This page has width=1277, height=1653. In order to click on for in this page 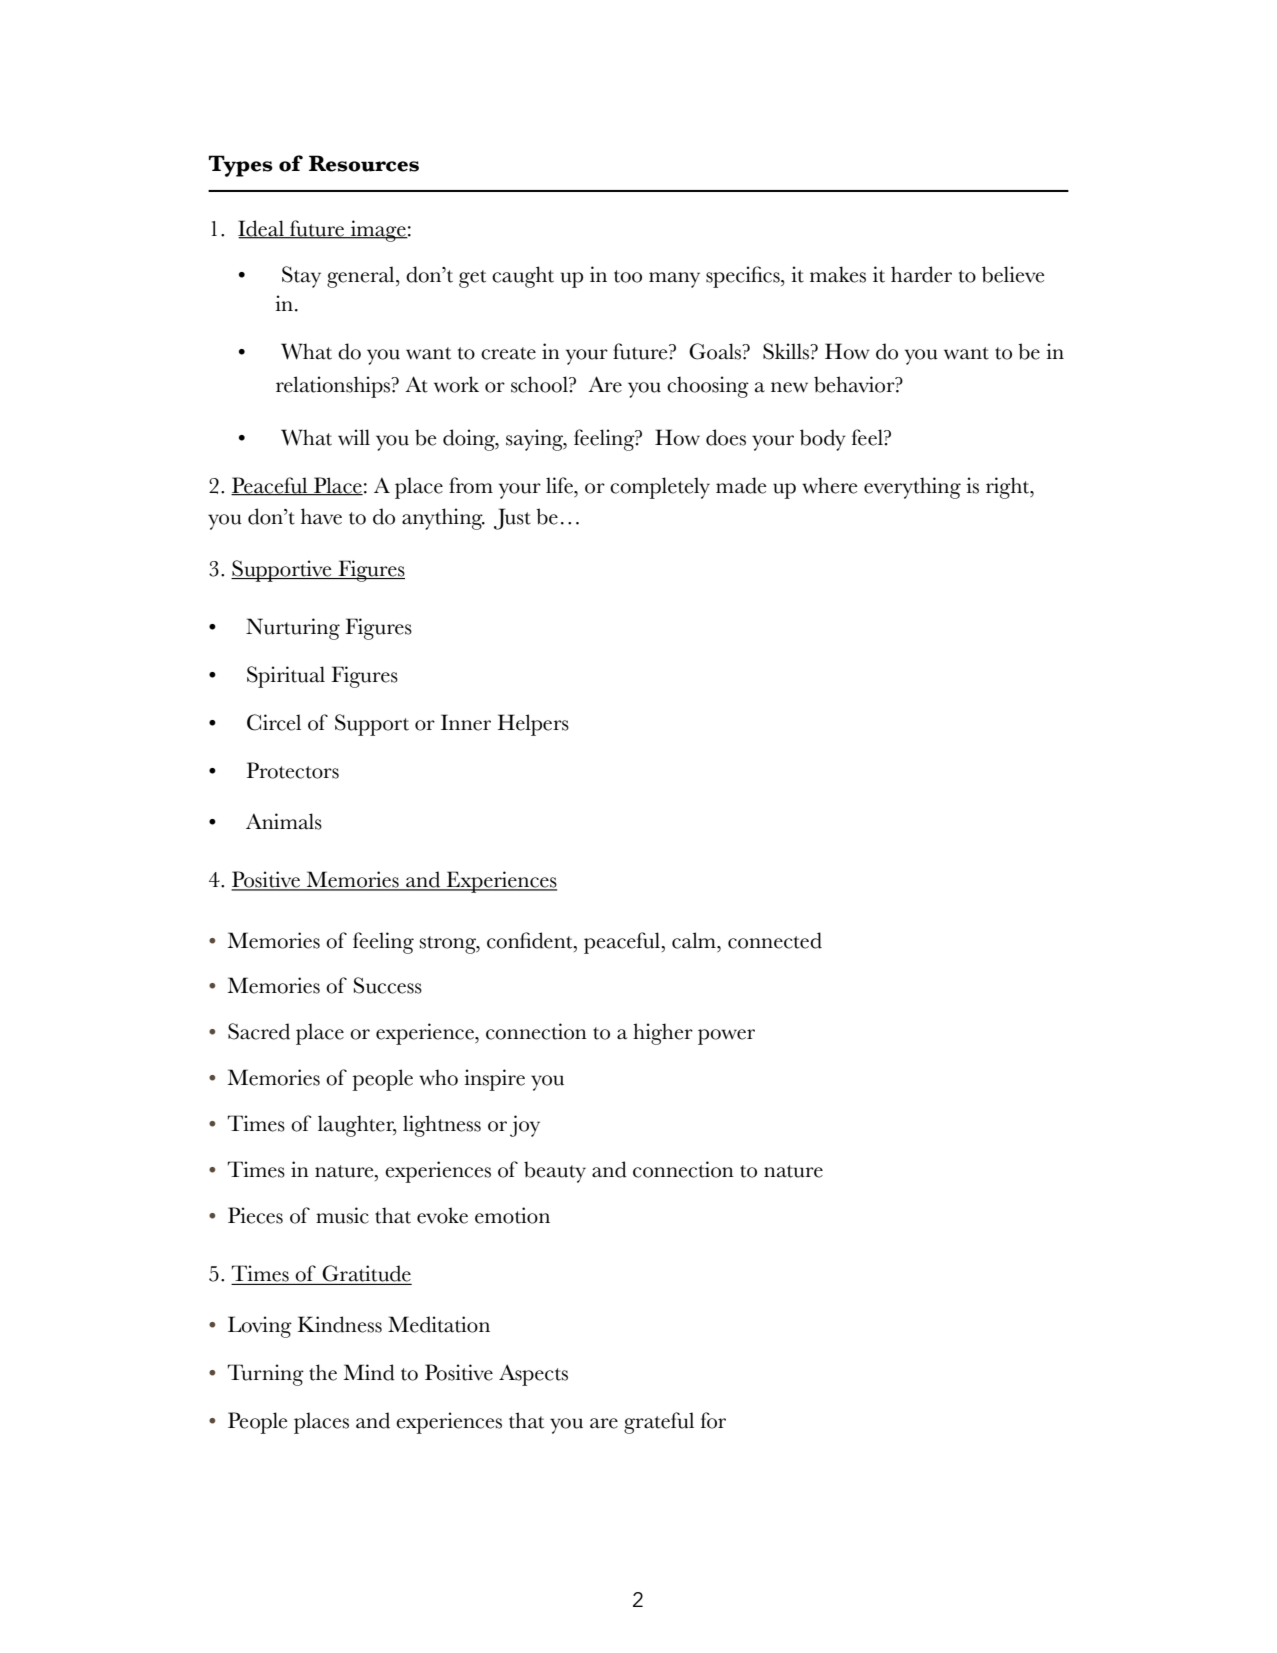, I will do `click(713, 1420)`.
